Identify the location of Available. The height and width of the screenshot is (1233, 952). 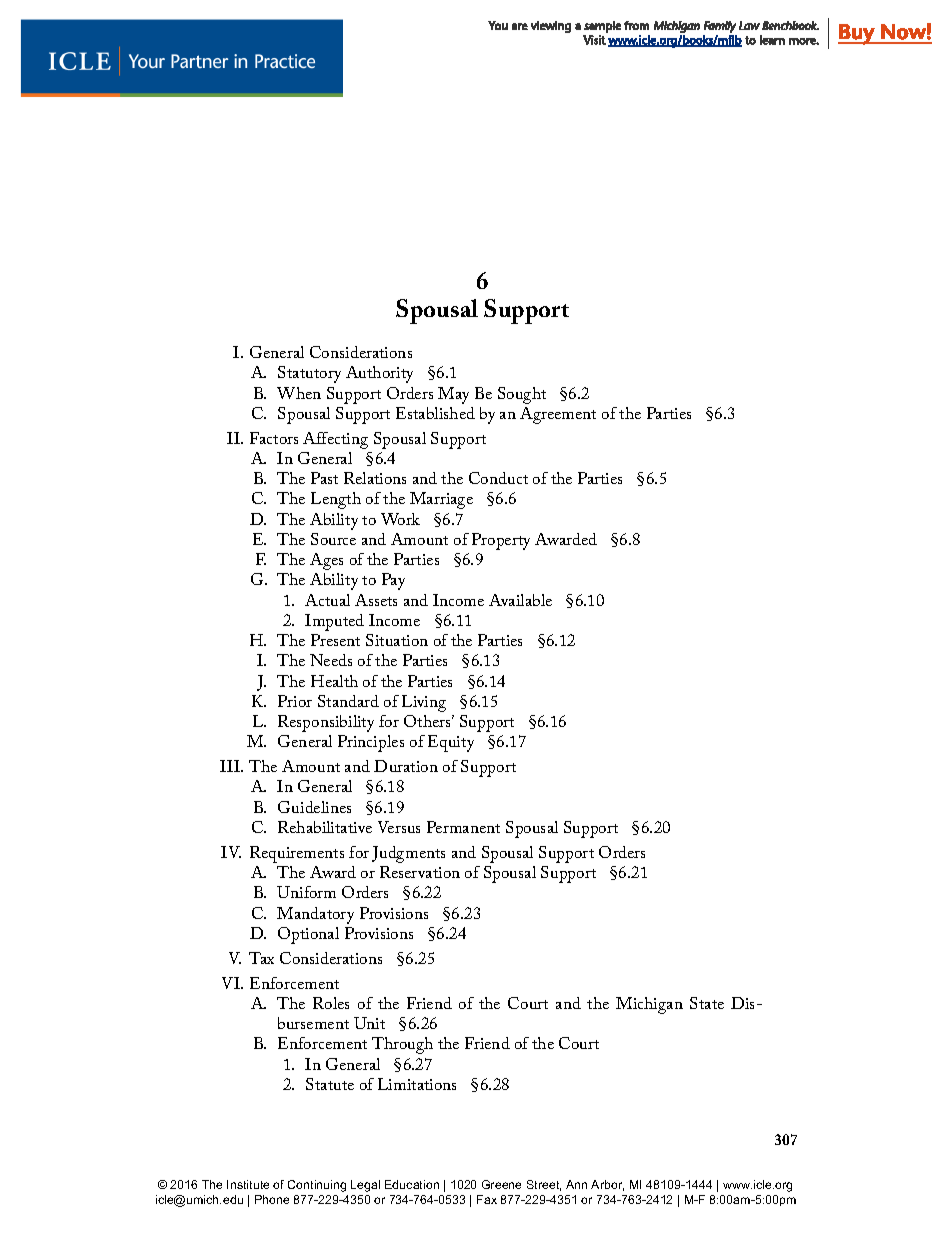
(520, 600).
